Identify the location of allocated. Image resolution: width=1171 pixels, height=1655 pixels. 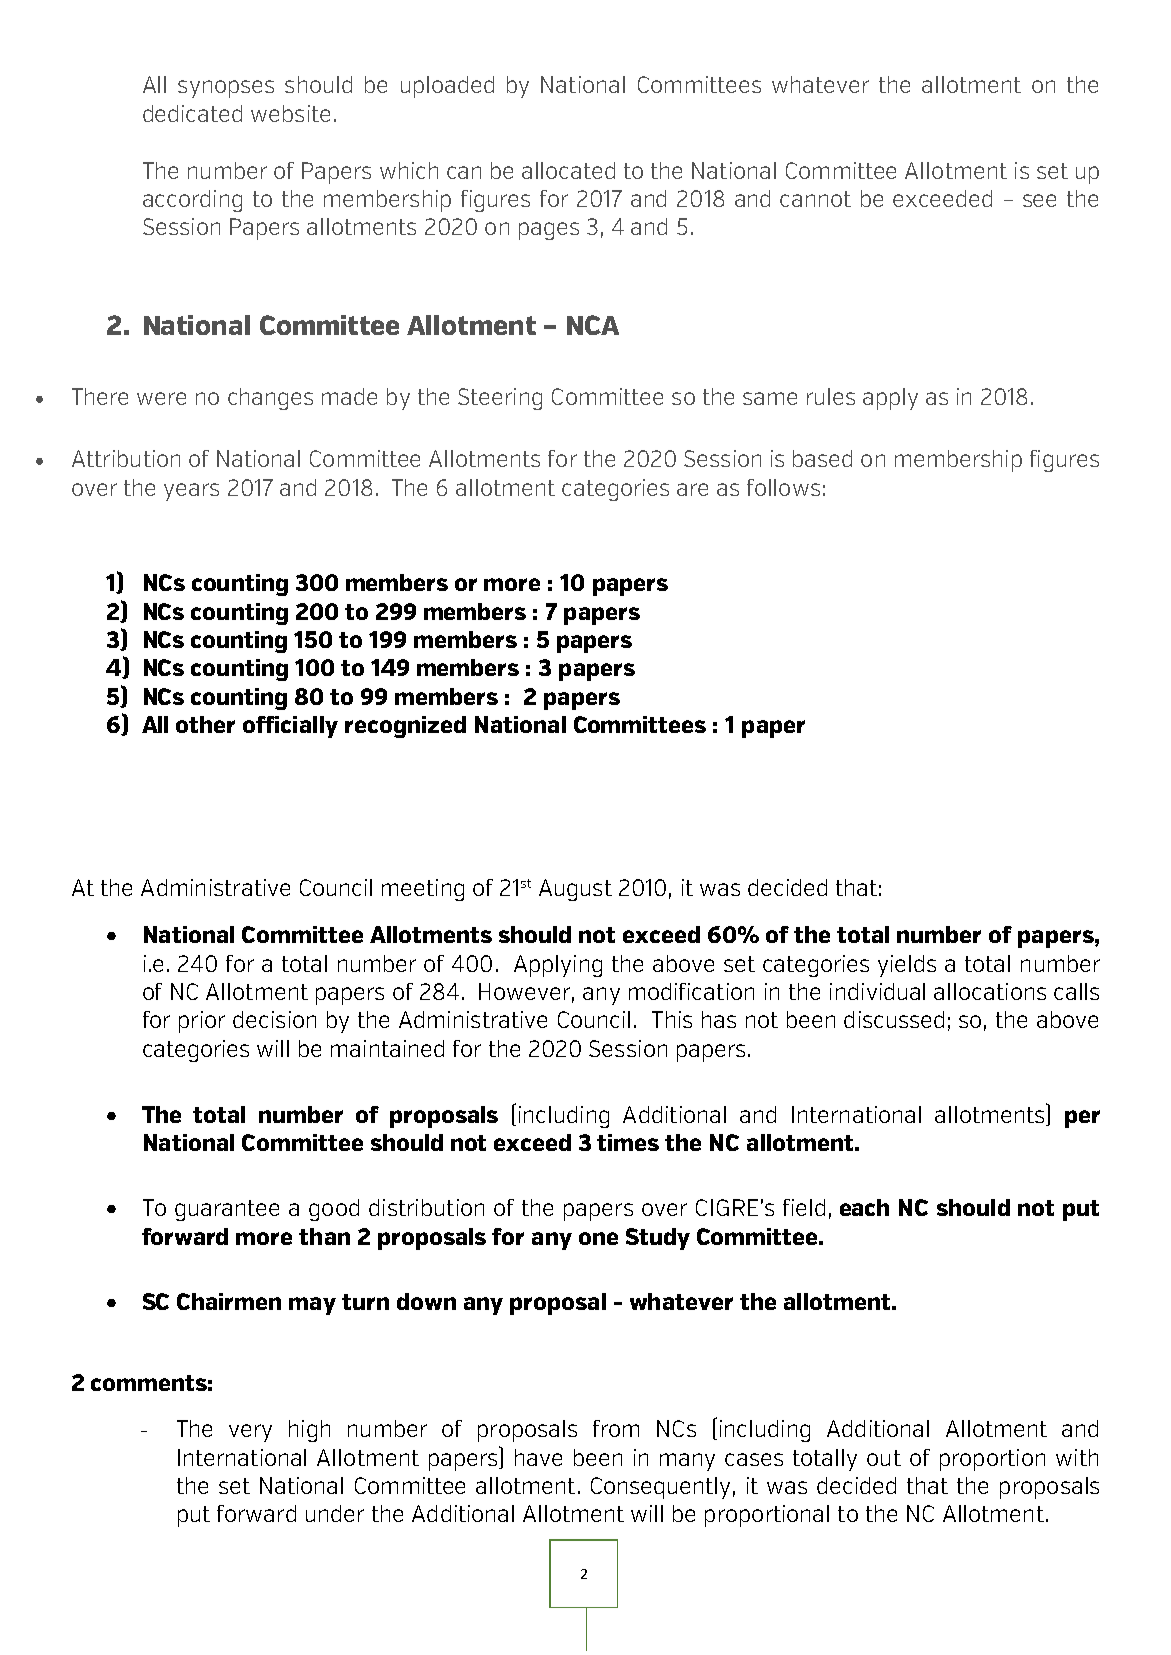
(568, 170).
